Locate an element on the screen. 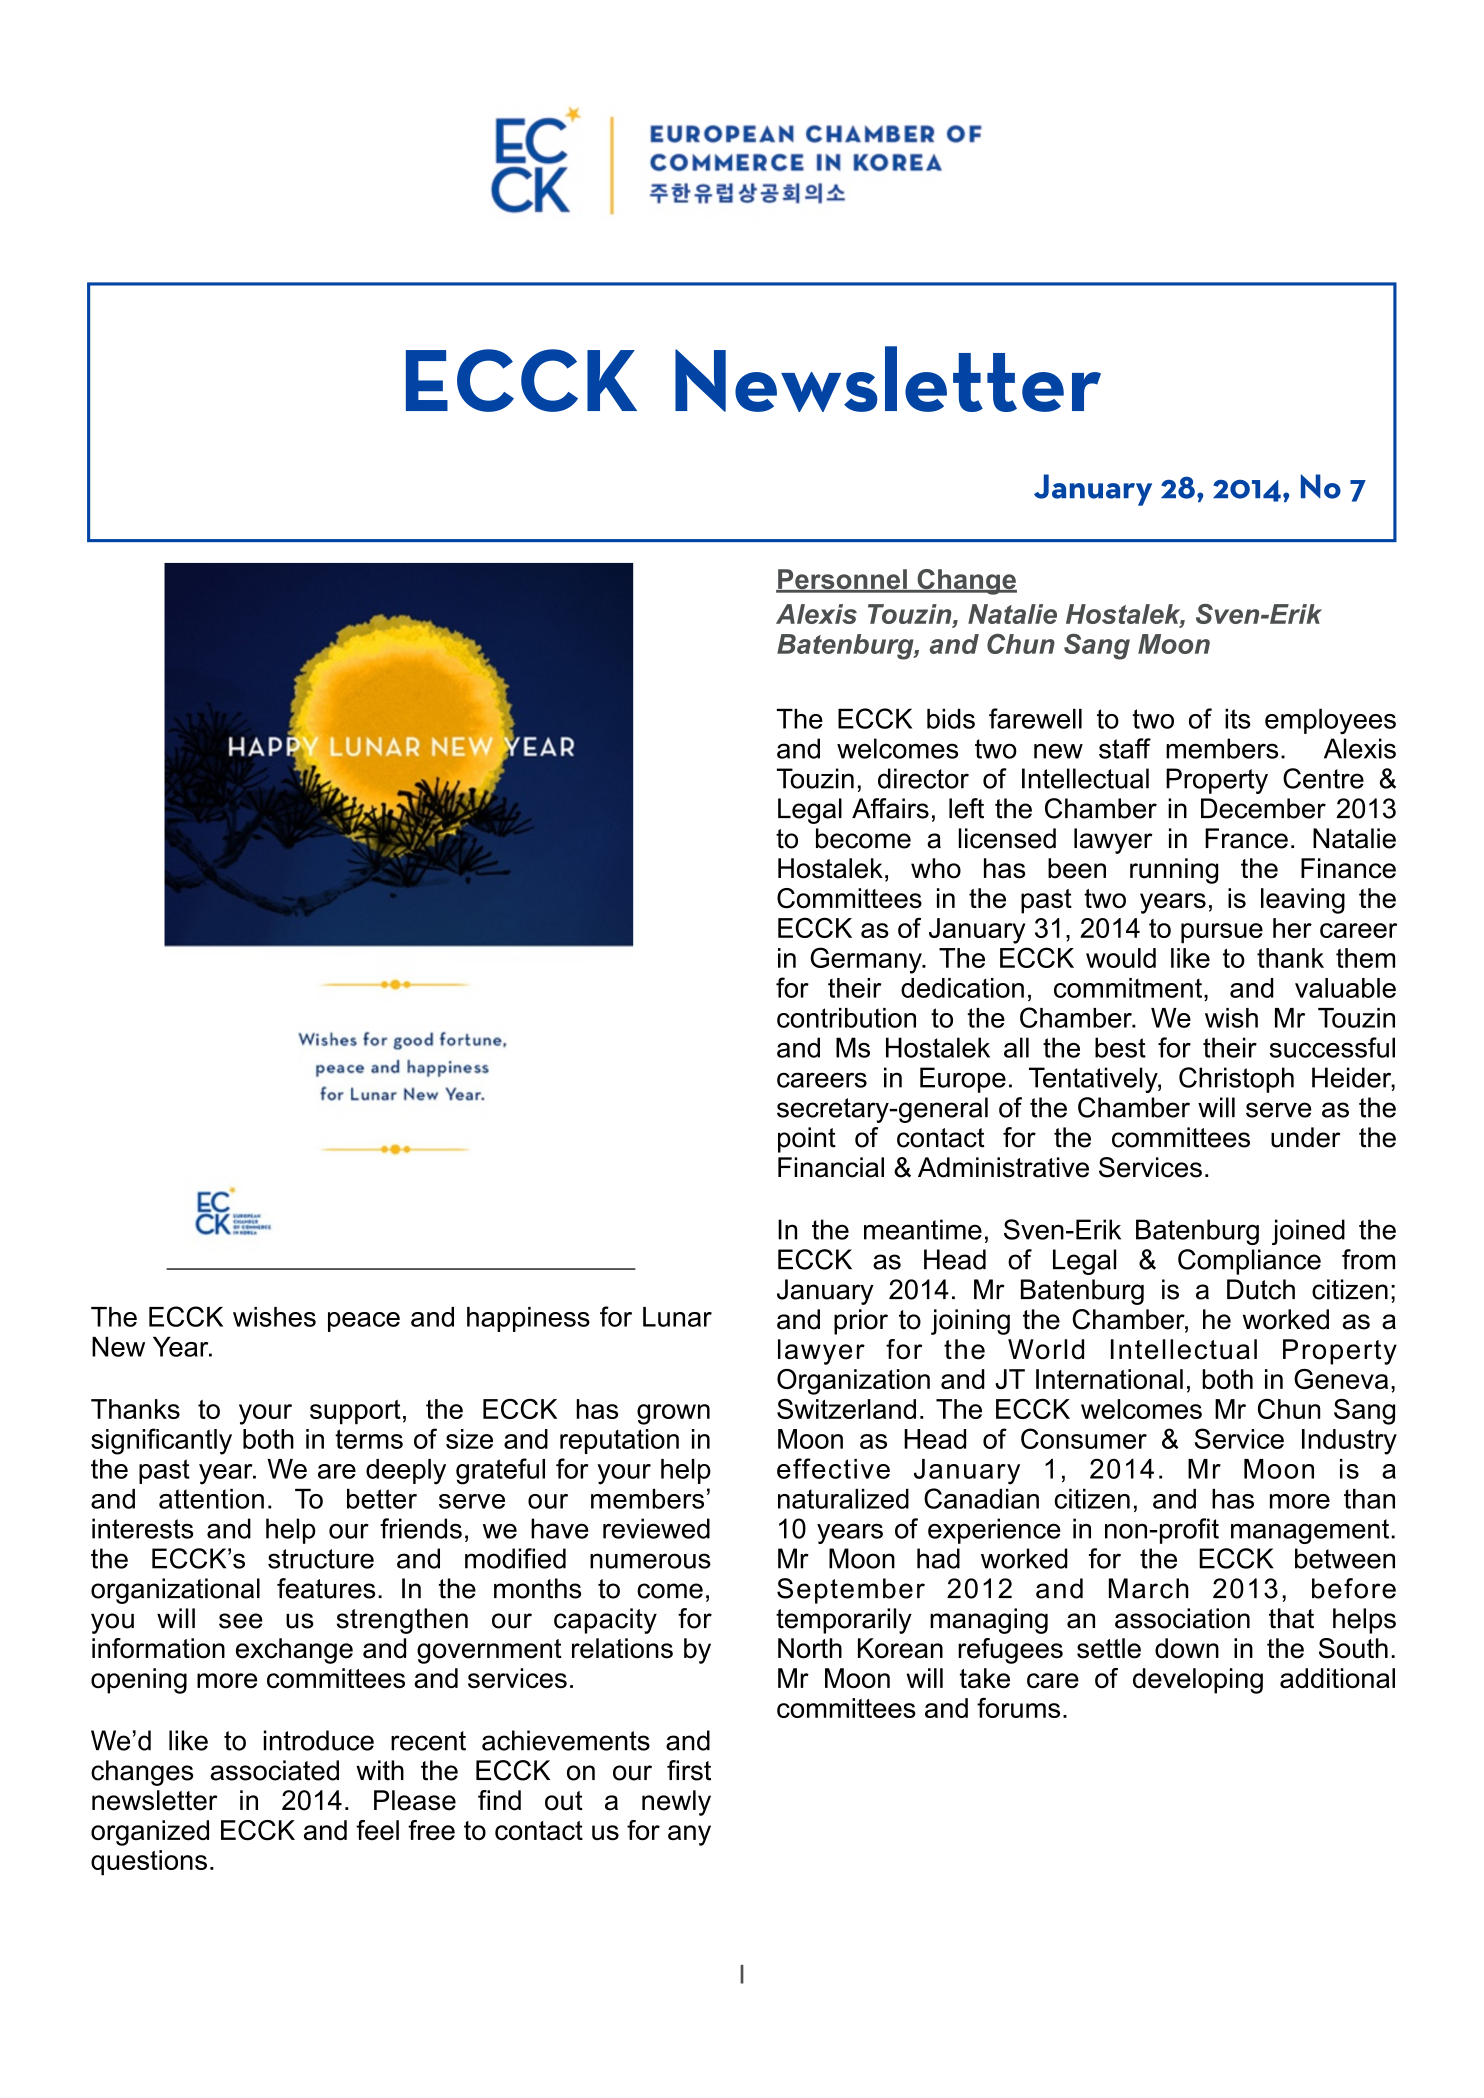 This screenshot has height=2098, width=1484. structure is located at coordinates (321, 1559).
